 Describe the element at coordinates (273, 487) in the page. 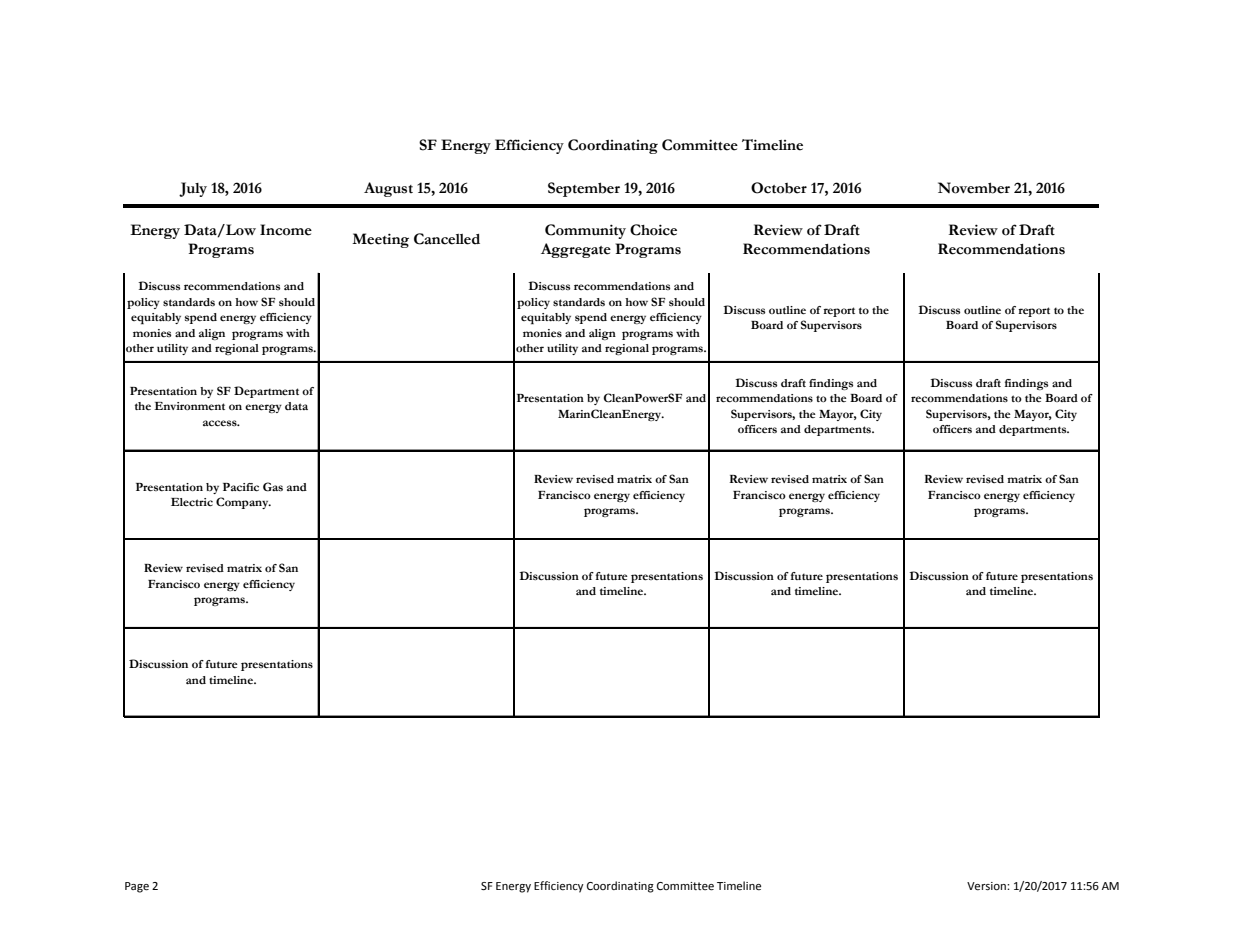

I see `Gas` at that location.
